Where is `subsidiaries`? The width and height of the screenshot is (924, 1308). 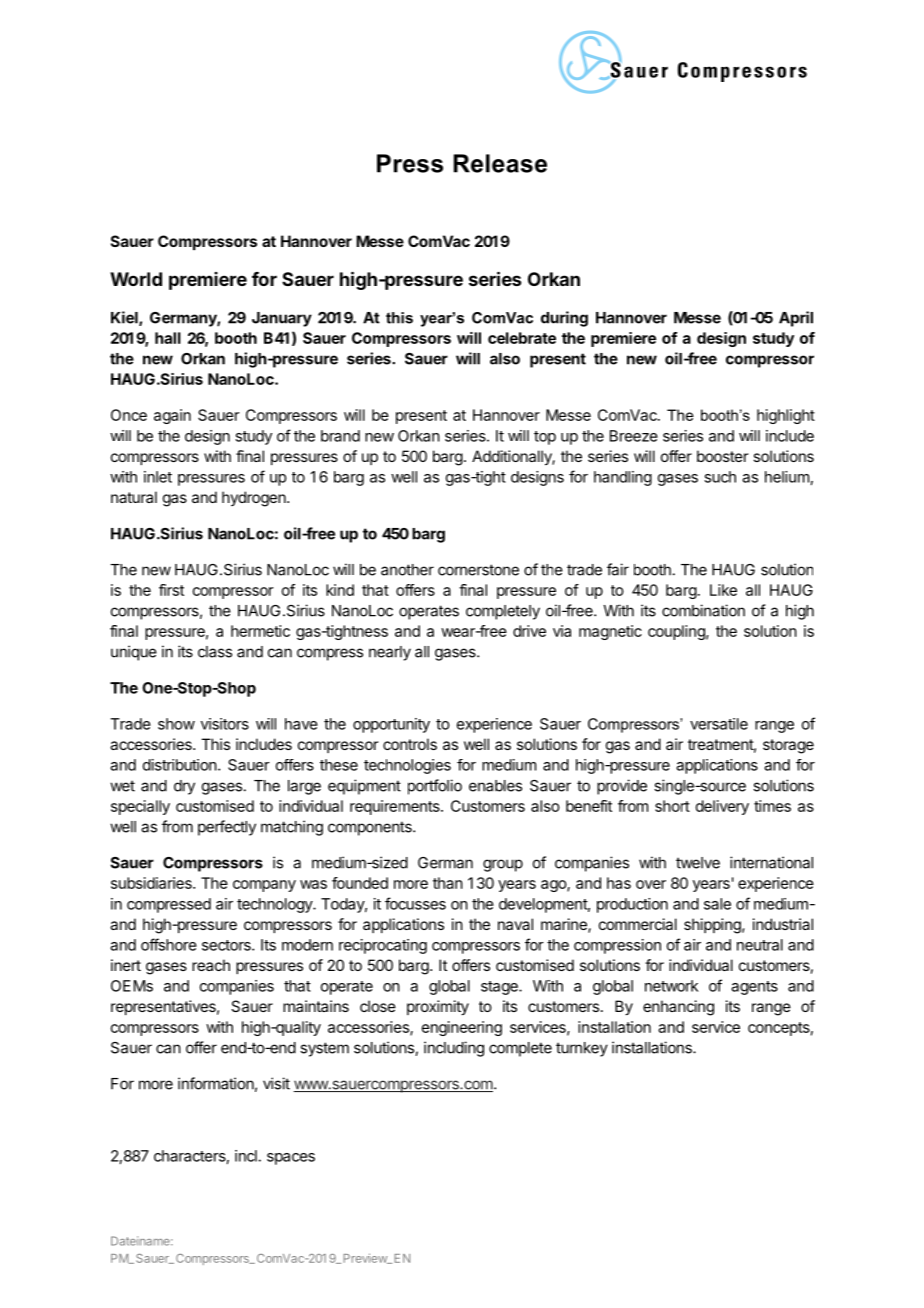 subsidiaries is located at coordinates (152, 883).
